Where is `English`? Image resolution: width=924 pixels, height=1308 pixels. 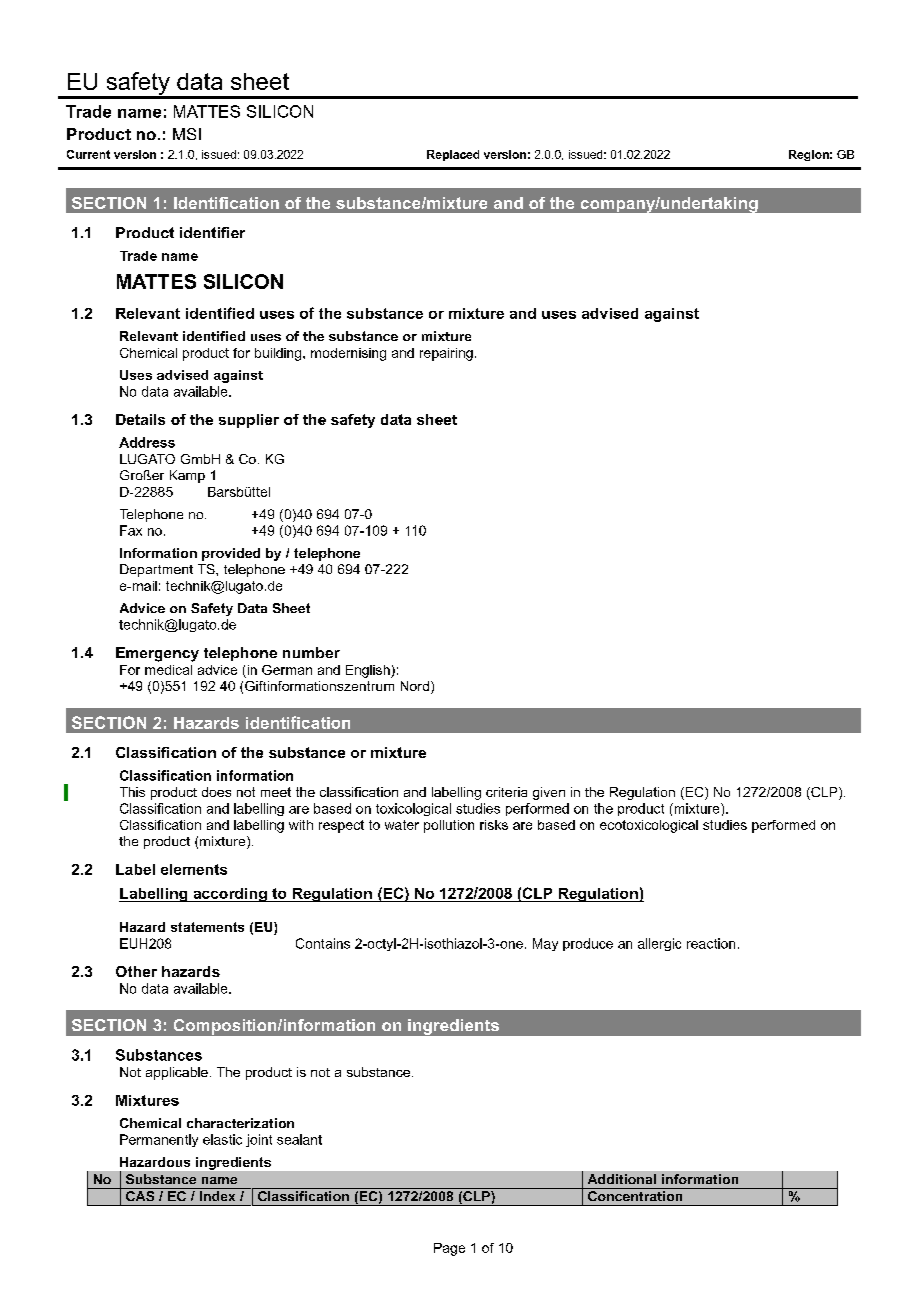 English is located at coordinates (369, 671).
